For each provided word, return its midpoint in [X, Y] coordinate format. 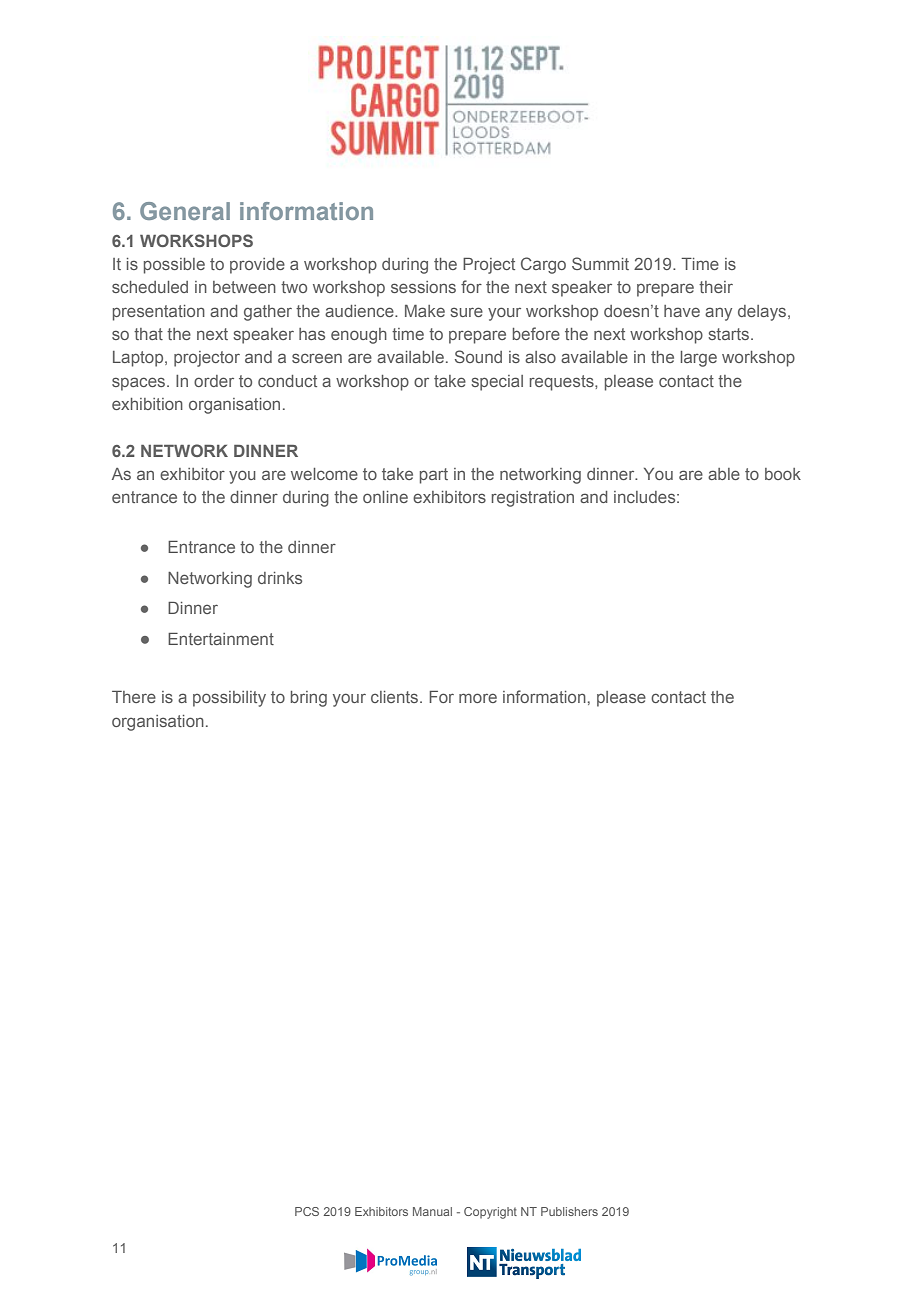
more [478, 698]
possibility [229, 699]
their [716, 287]
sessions [423, 287]
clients [396, 697]
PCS [307, 1211]
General [185, 211]
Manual [432, 1211]
